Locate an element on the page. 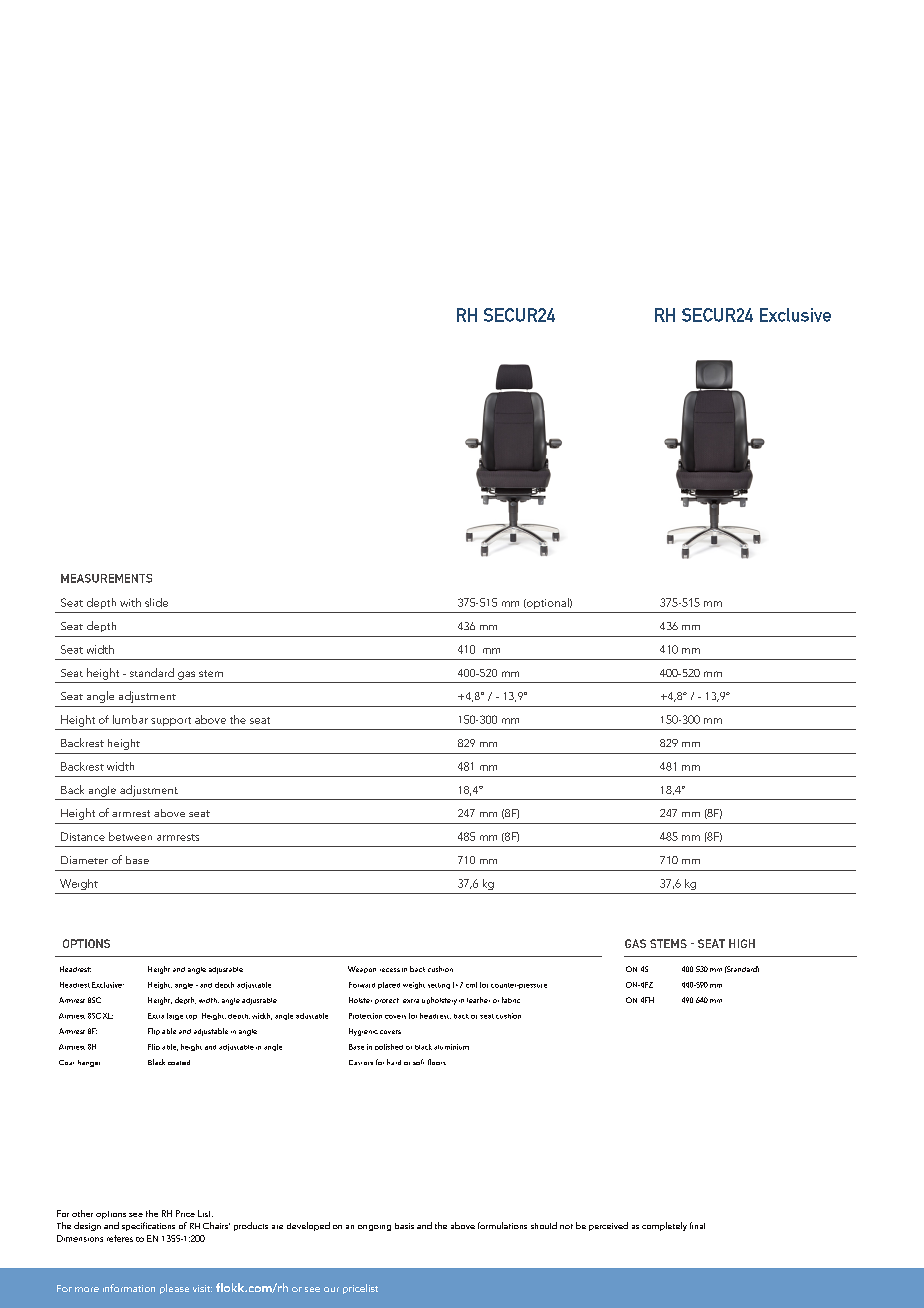 The width and height of the image is (924, 1308). please is located at coordinates (174, 1289).
